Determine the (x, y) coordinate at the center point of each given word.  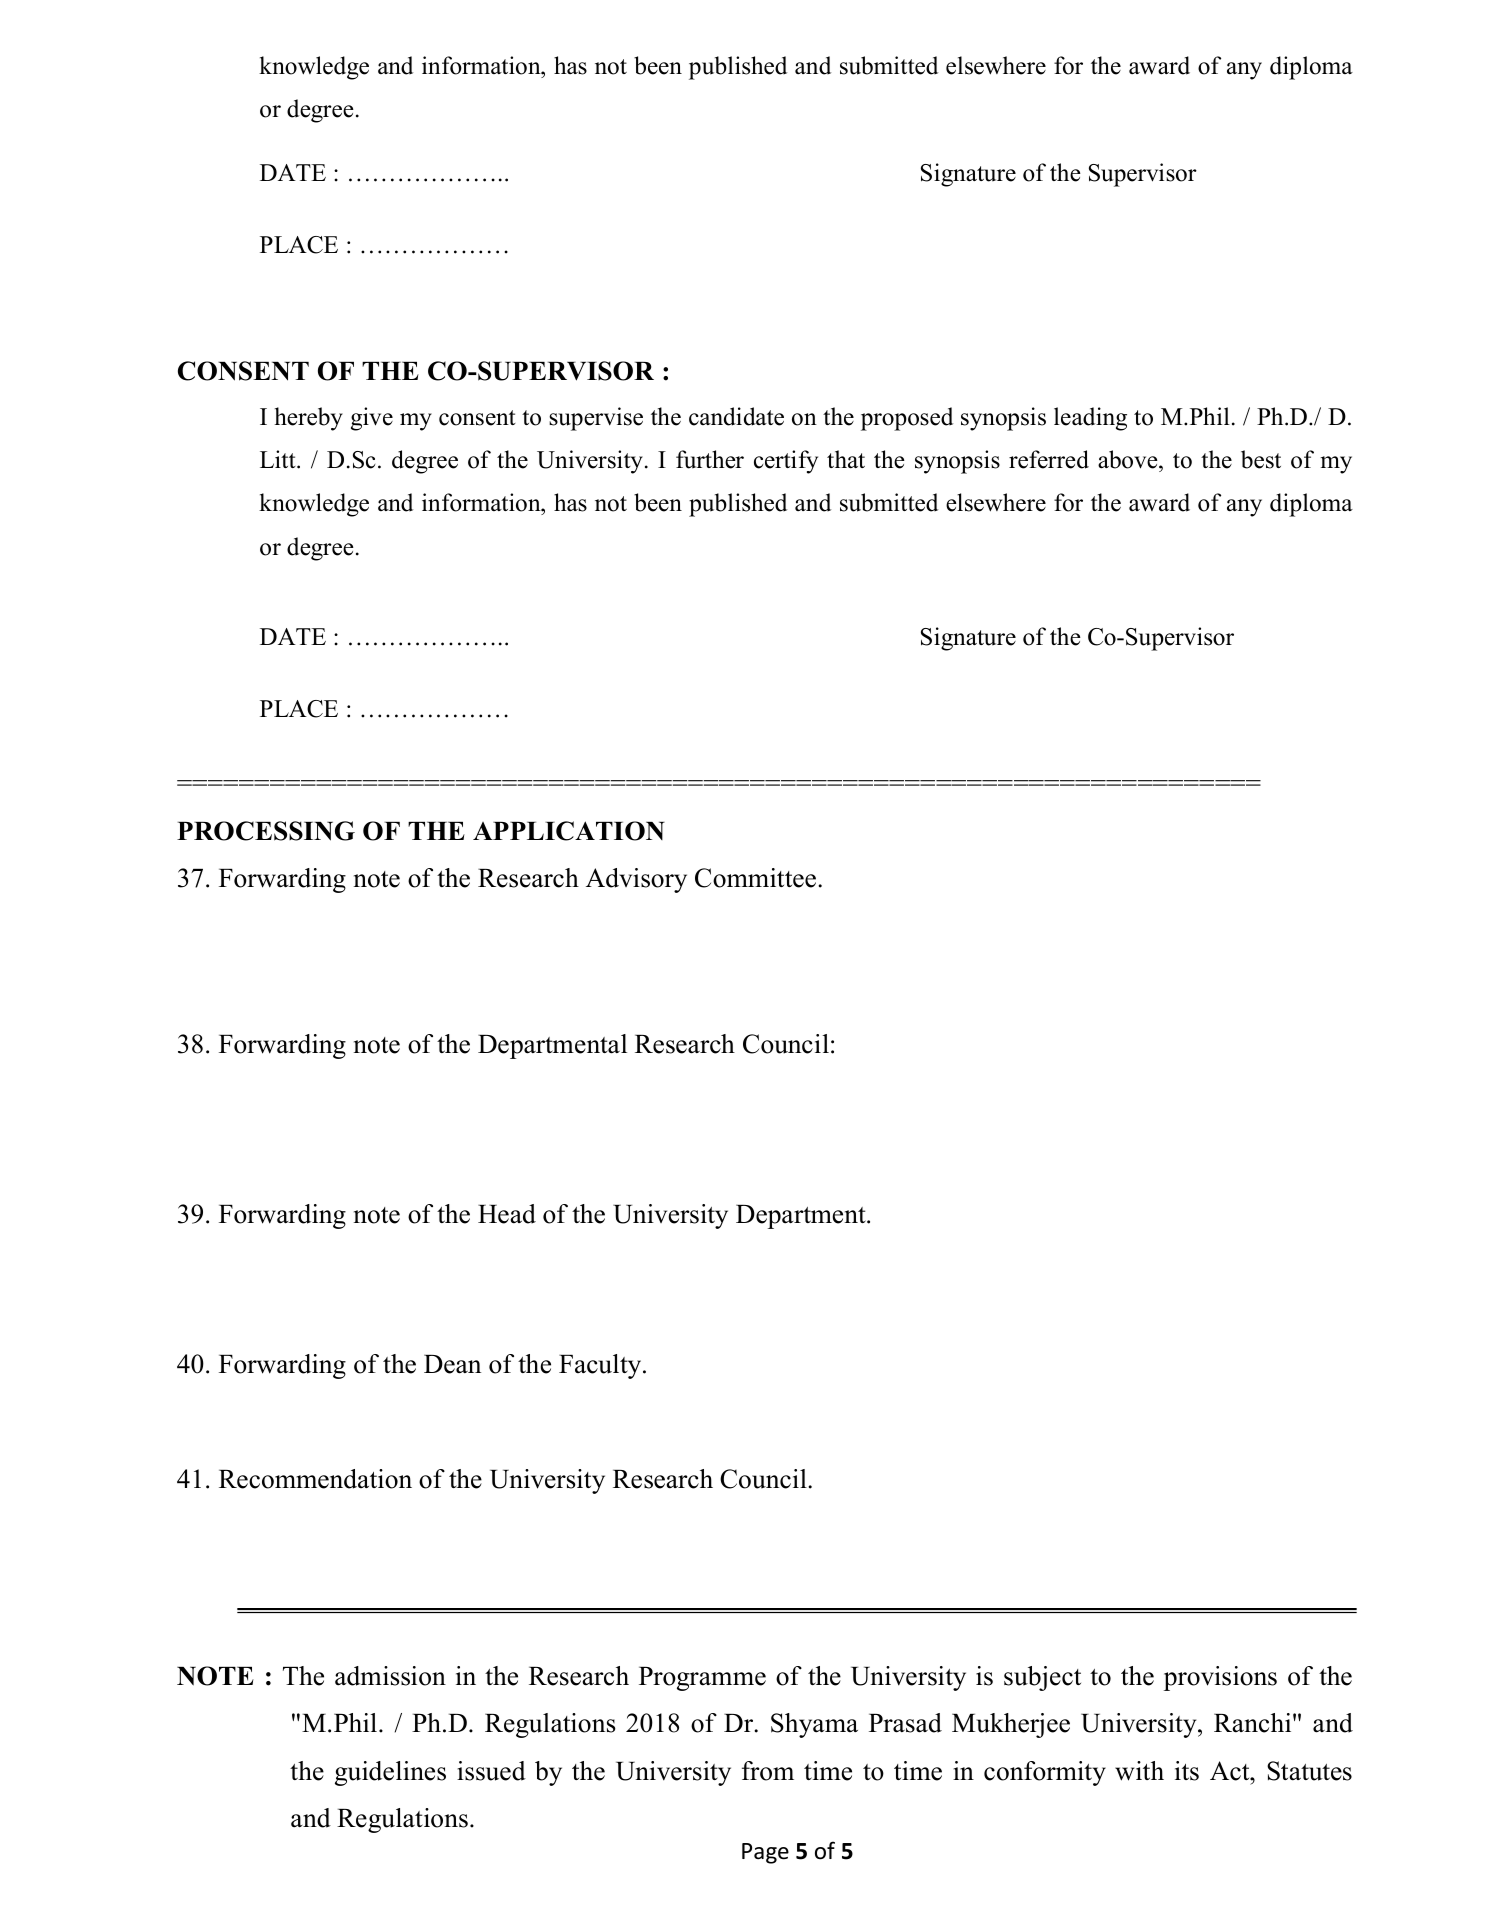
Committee (755, 878)
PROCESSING (266, 831)
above (1129, 459)
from (768, 1771)
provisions (1220, 1678)
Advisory (636, 880)
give (372, 419)
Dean (452, 1364)
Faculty (601, 1366)
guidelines (390, 1773)
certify (786, 462)
